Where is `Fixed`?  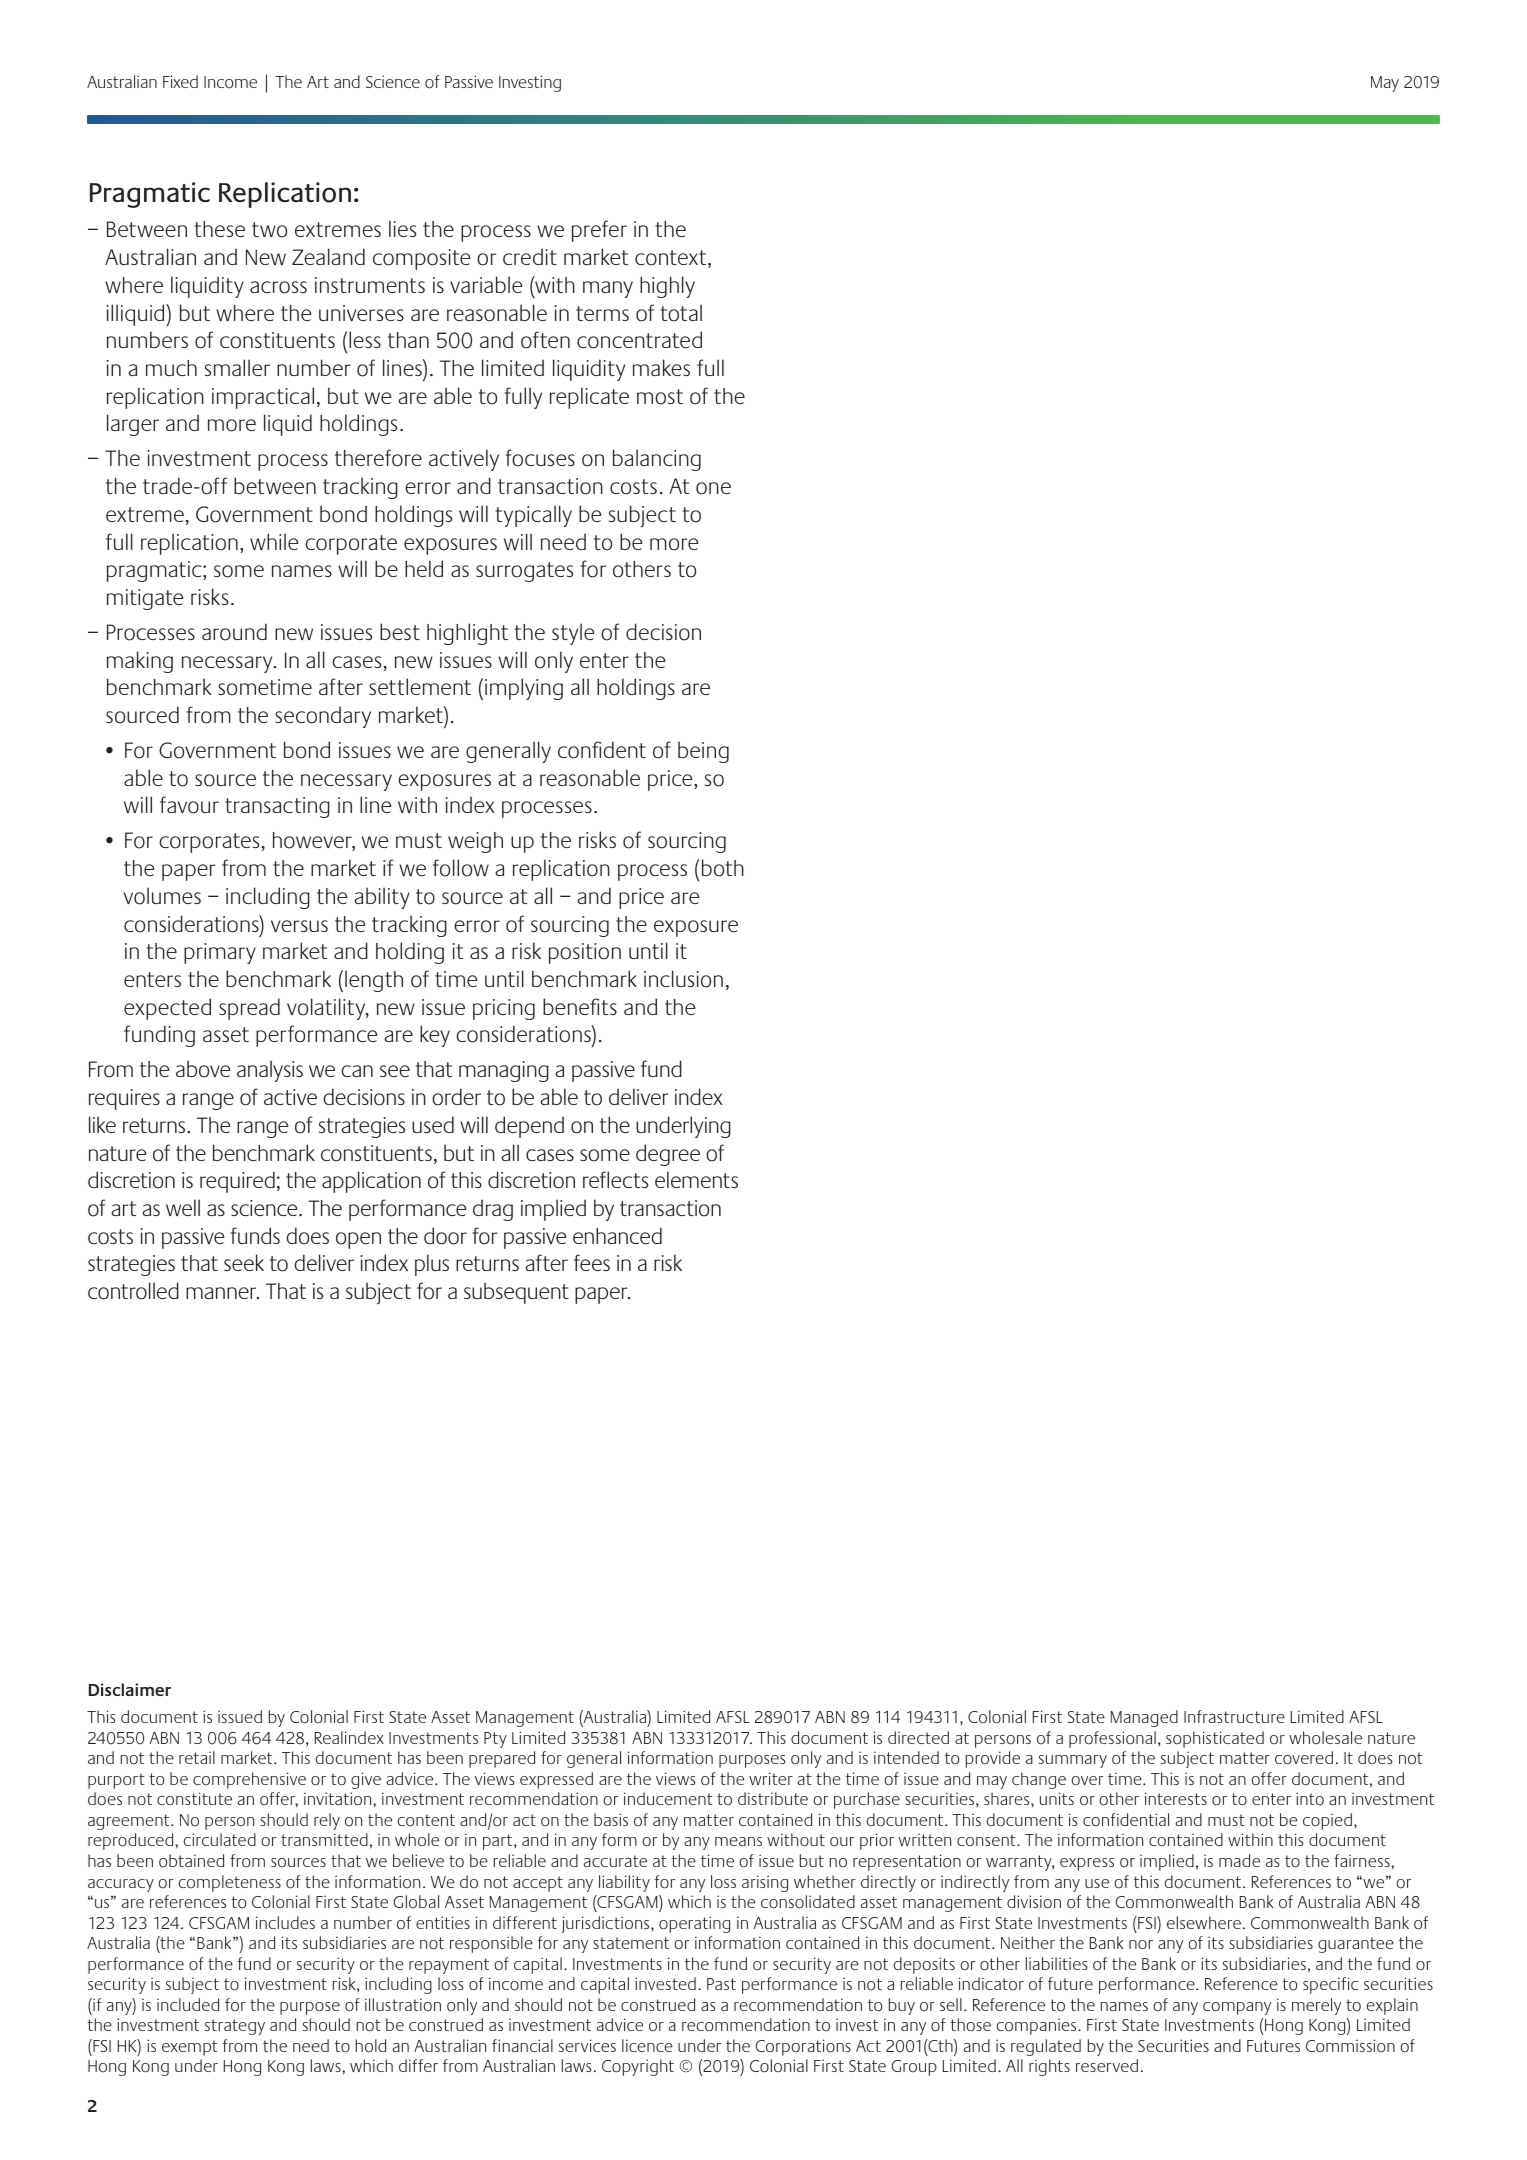 Fixed is located at coordinates (180, 81).
